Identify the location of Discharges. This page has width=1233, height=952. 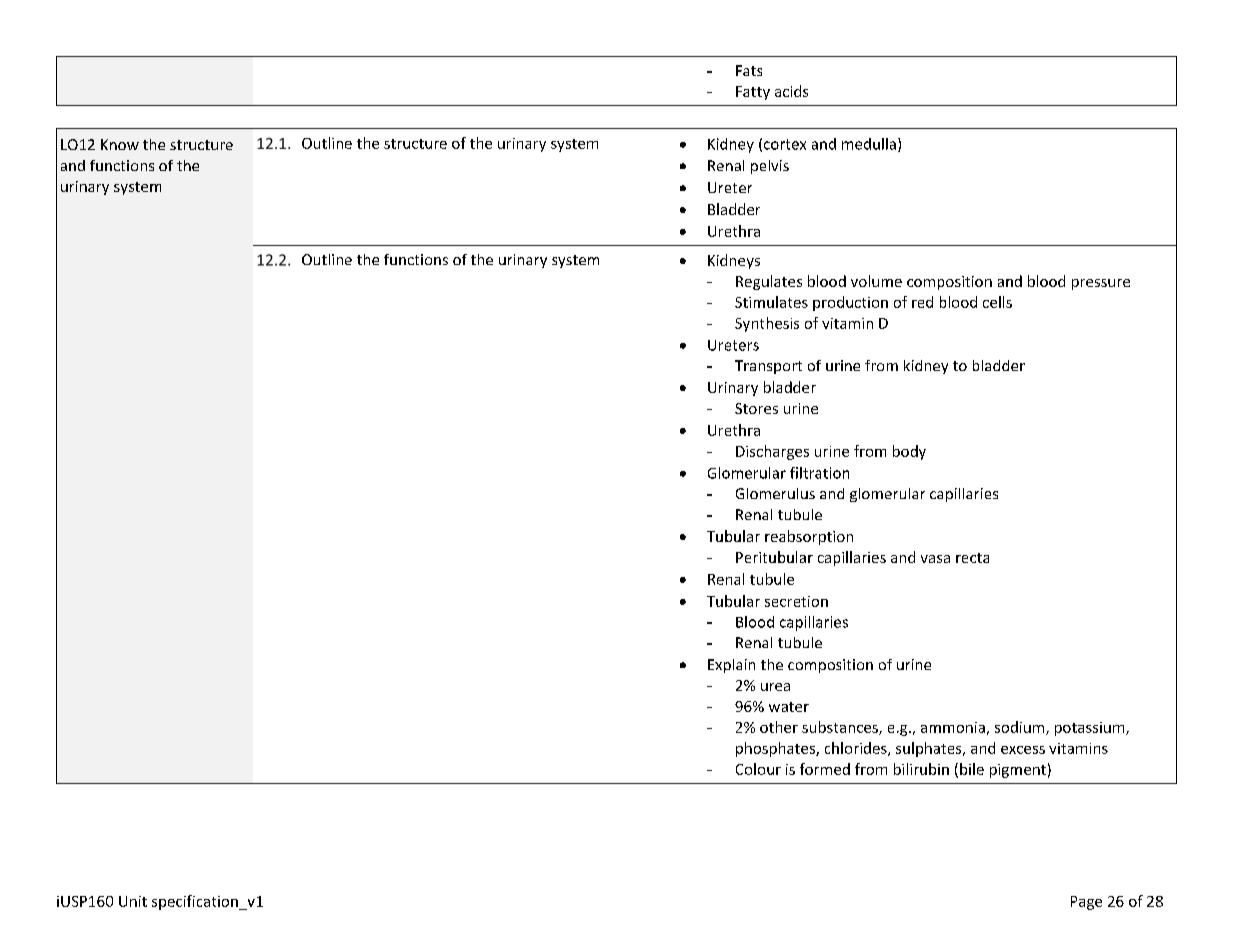
(772, 452).
